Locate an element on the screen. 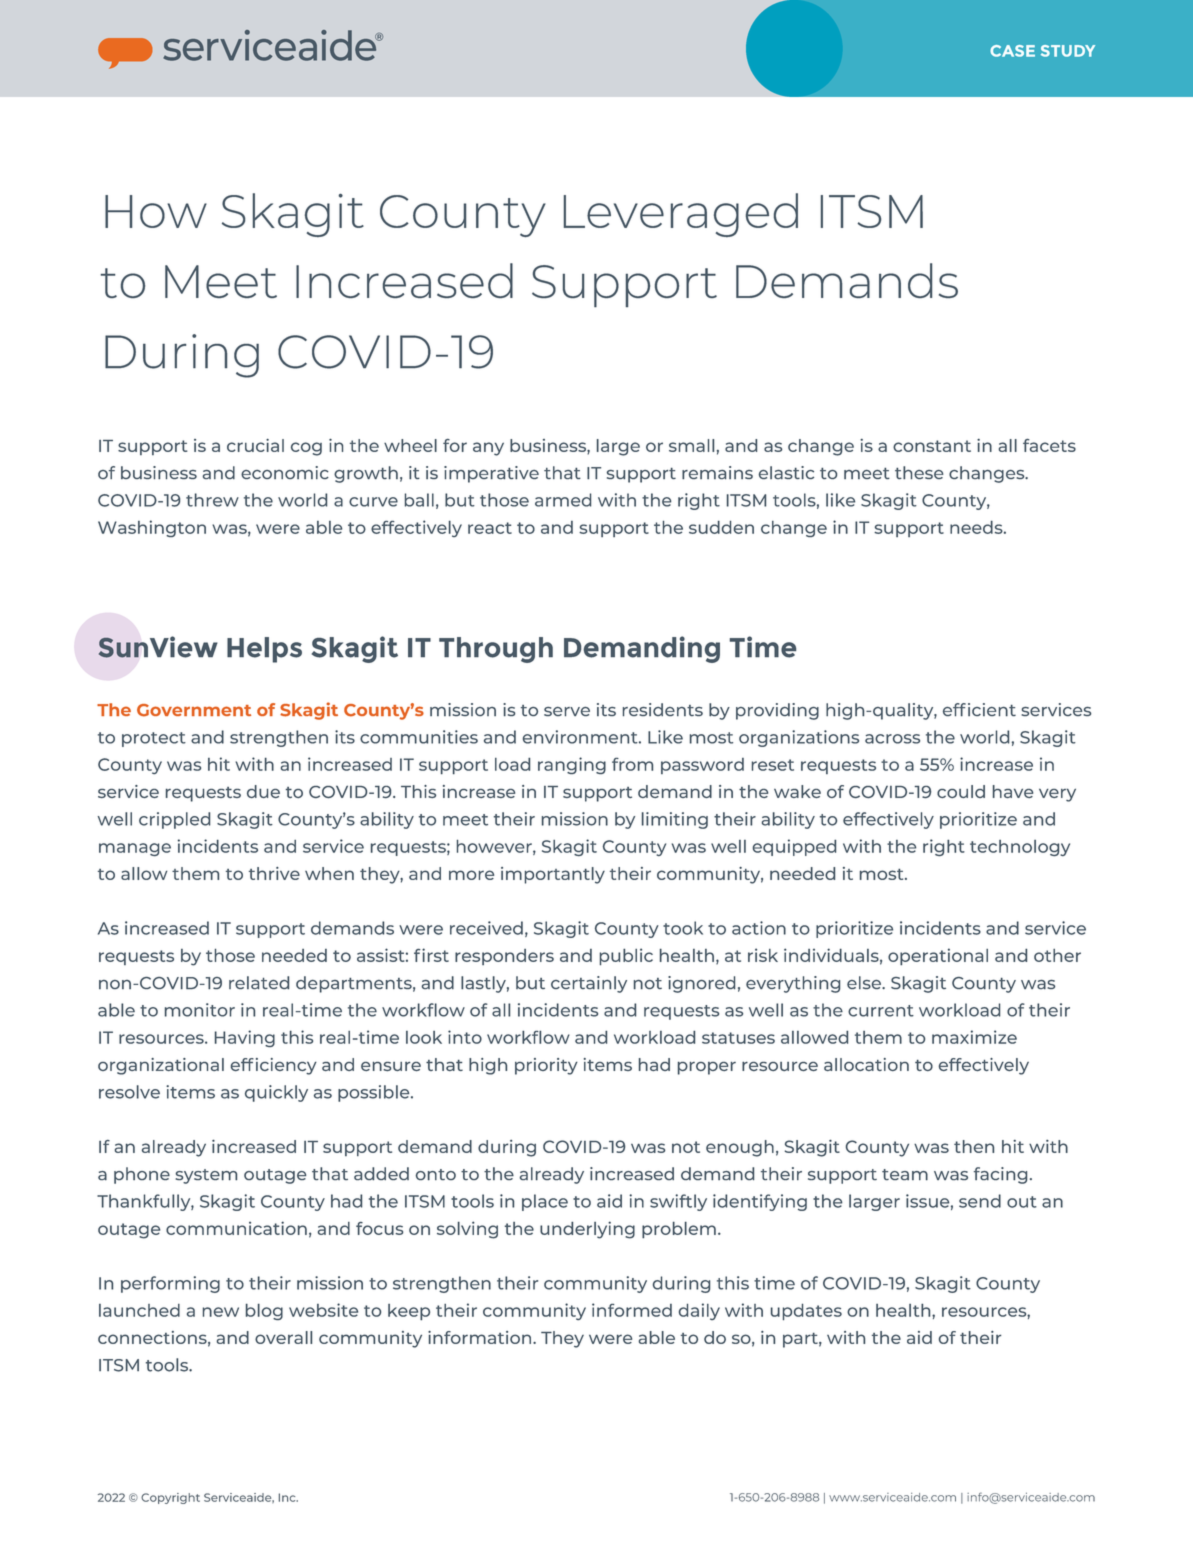  Leveraged is located at coordinates (681, 215).
